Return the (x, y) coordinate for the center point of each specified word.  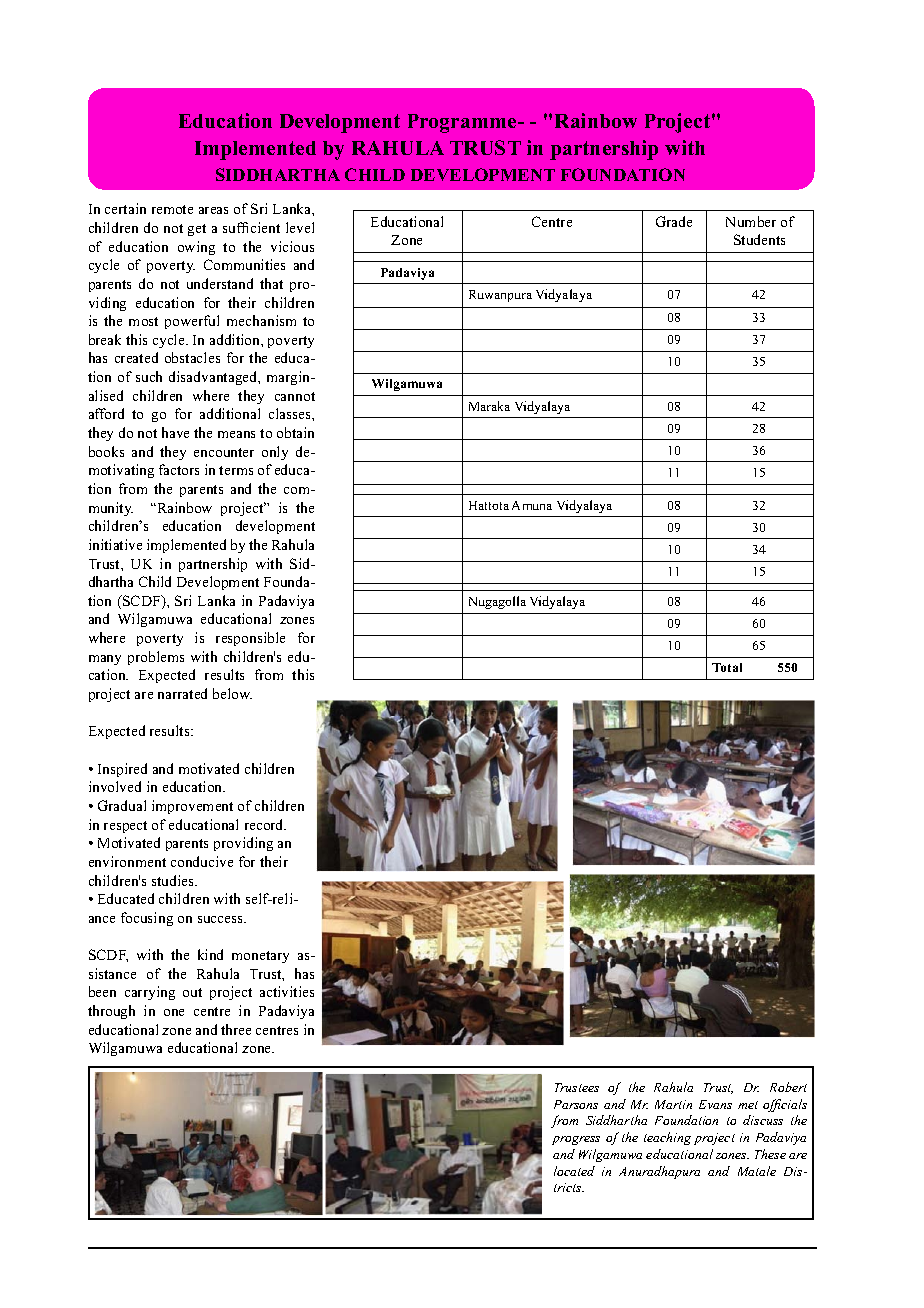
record (265, 824)
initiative (115, 544)
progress (576, 1140)
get (197, 230)
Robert (788, 1087)
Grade (674, 221)
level (300, 227)
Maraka (489, 406)
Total (727, 667)
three (236, 1029)
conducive (202, 861)
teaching (667, 1138)
